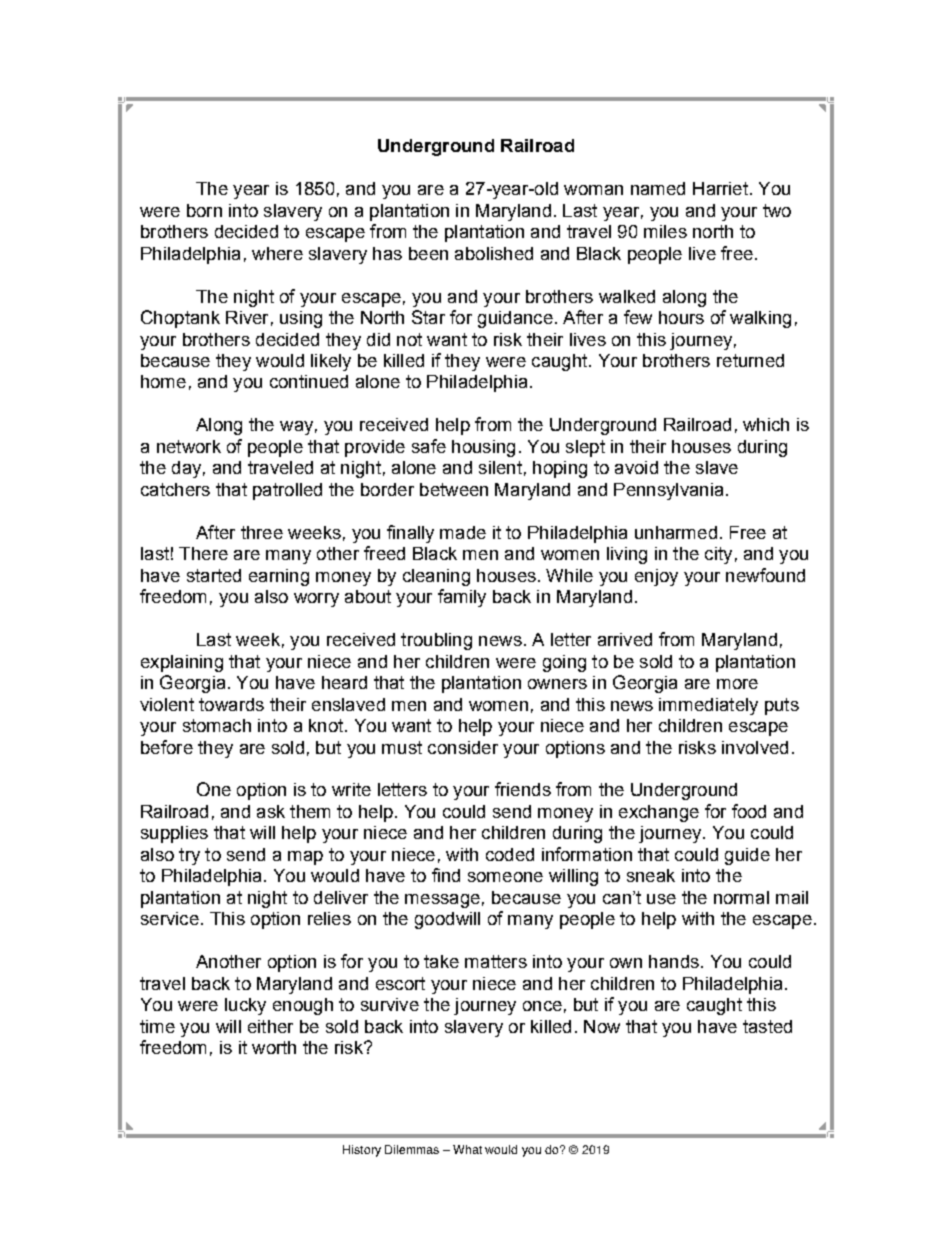  Describe the element at coordinates (494, 253) in the page. I see `abolished` at that location.
